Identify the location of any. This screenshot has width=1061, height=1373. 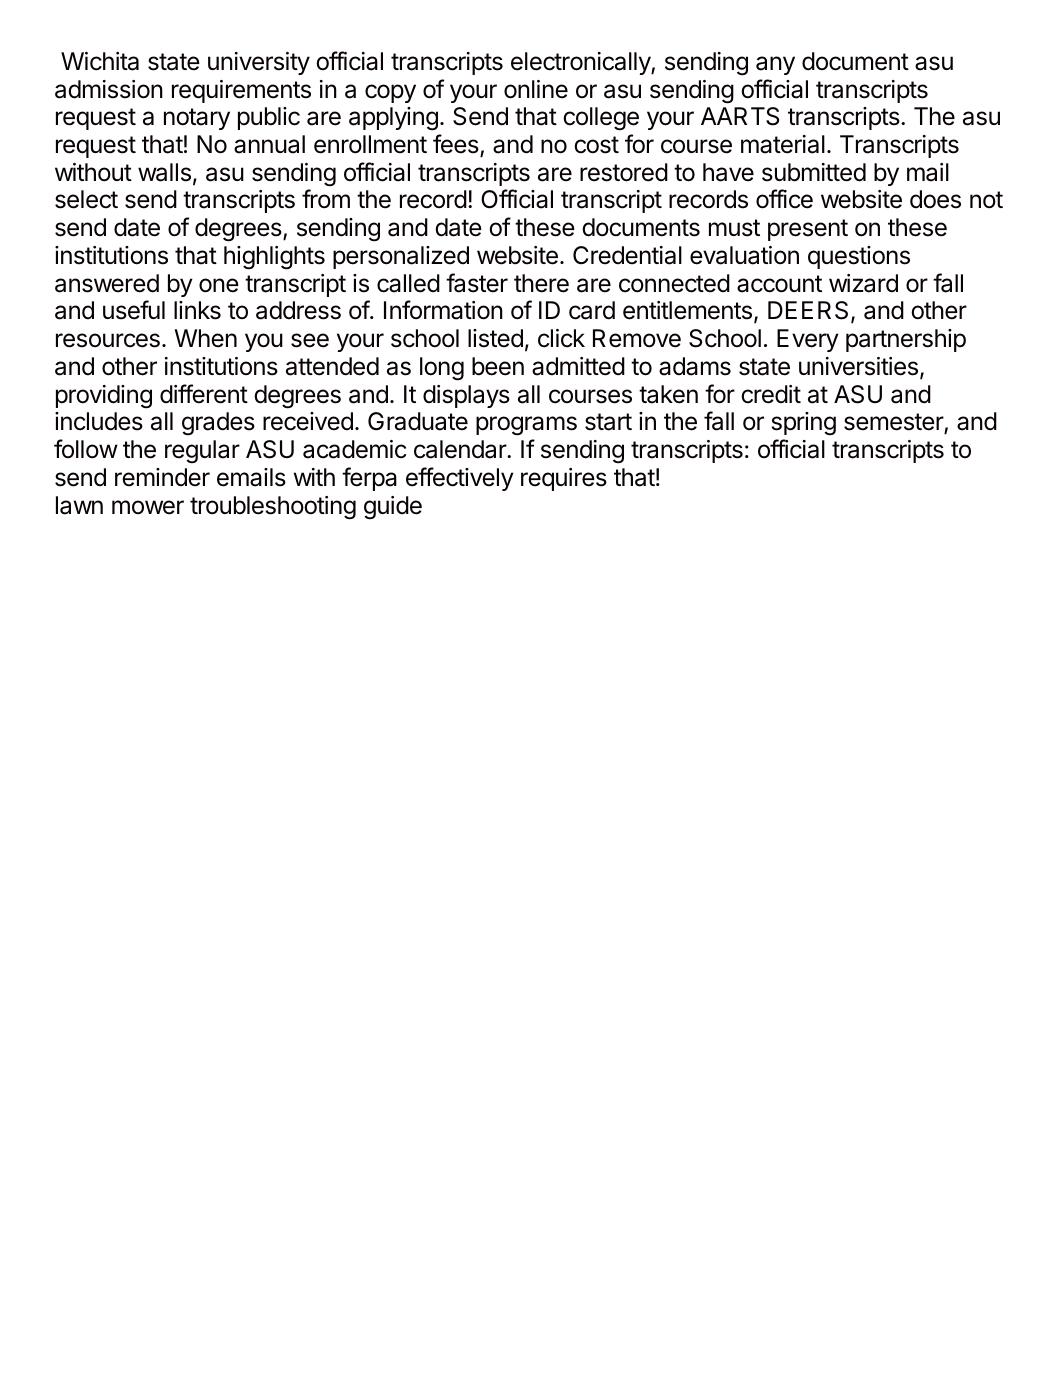
(775, 65).
